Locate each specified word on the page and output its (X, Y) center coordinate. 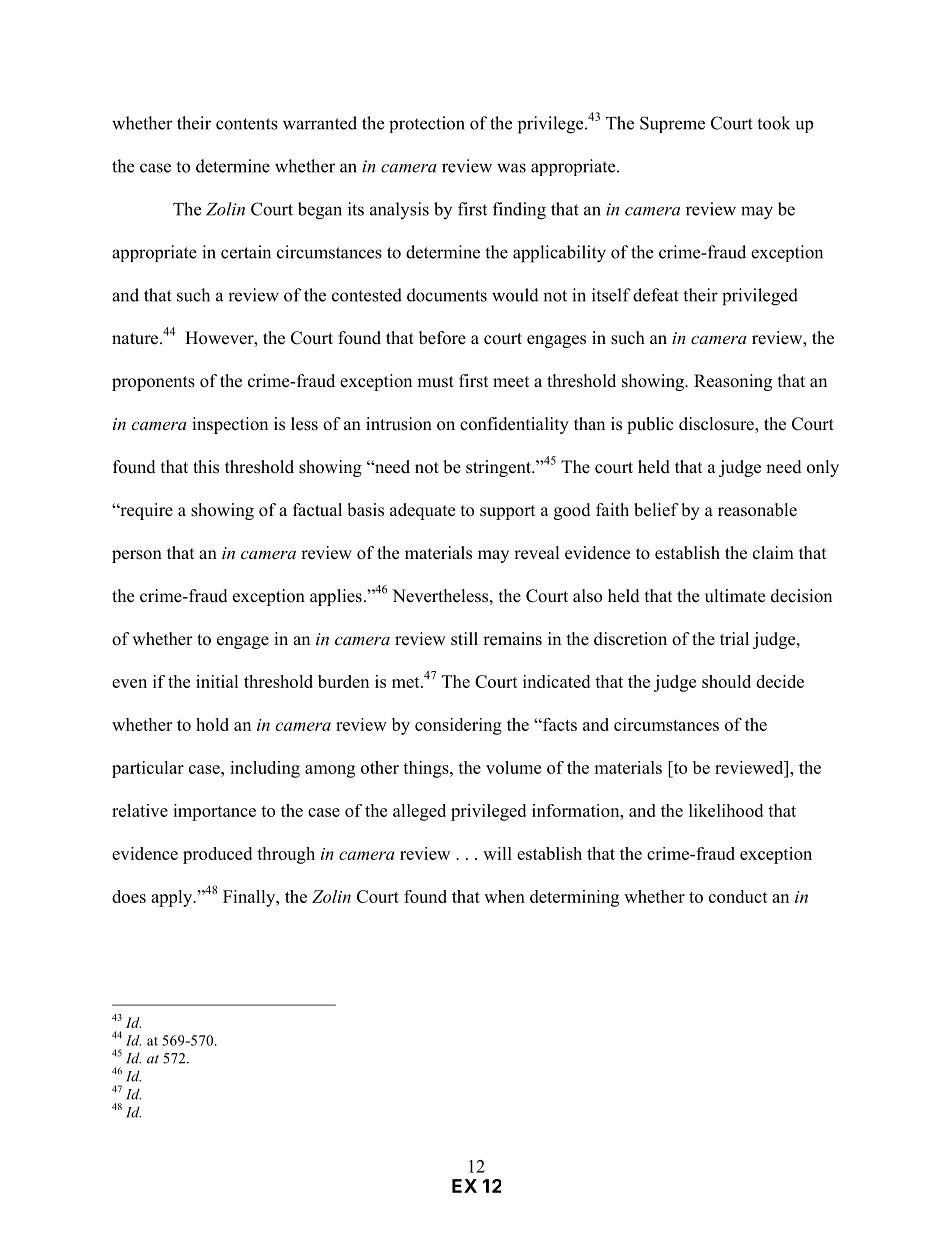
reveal (537, 553)
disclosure (717, 425)
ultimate (735, 596)
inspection (230, 425)
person (137, 556)
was (511, 168)
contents (247, 124)
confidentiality (514, 425)
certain (246, 252)
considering (458, 726)
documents (447, 295)
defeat (656, 295)
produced (217, 855)
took (773, 123)
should (726, 681)
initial (217, 681)
